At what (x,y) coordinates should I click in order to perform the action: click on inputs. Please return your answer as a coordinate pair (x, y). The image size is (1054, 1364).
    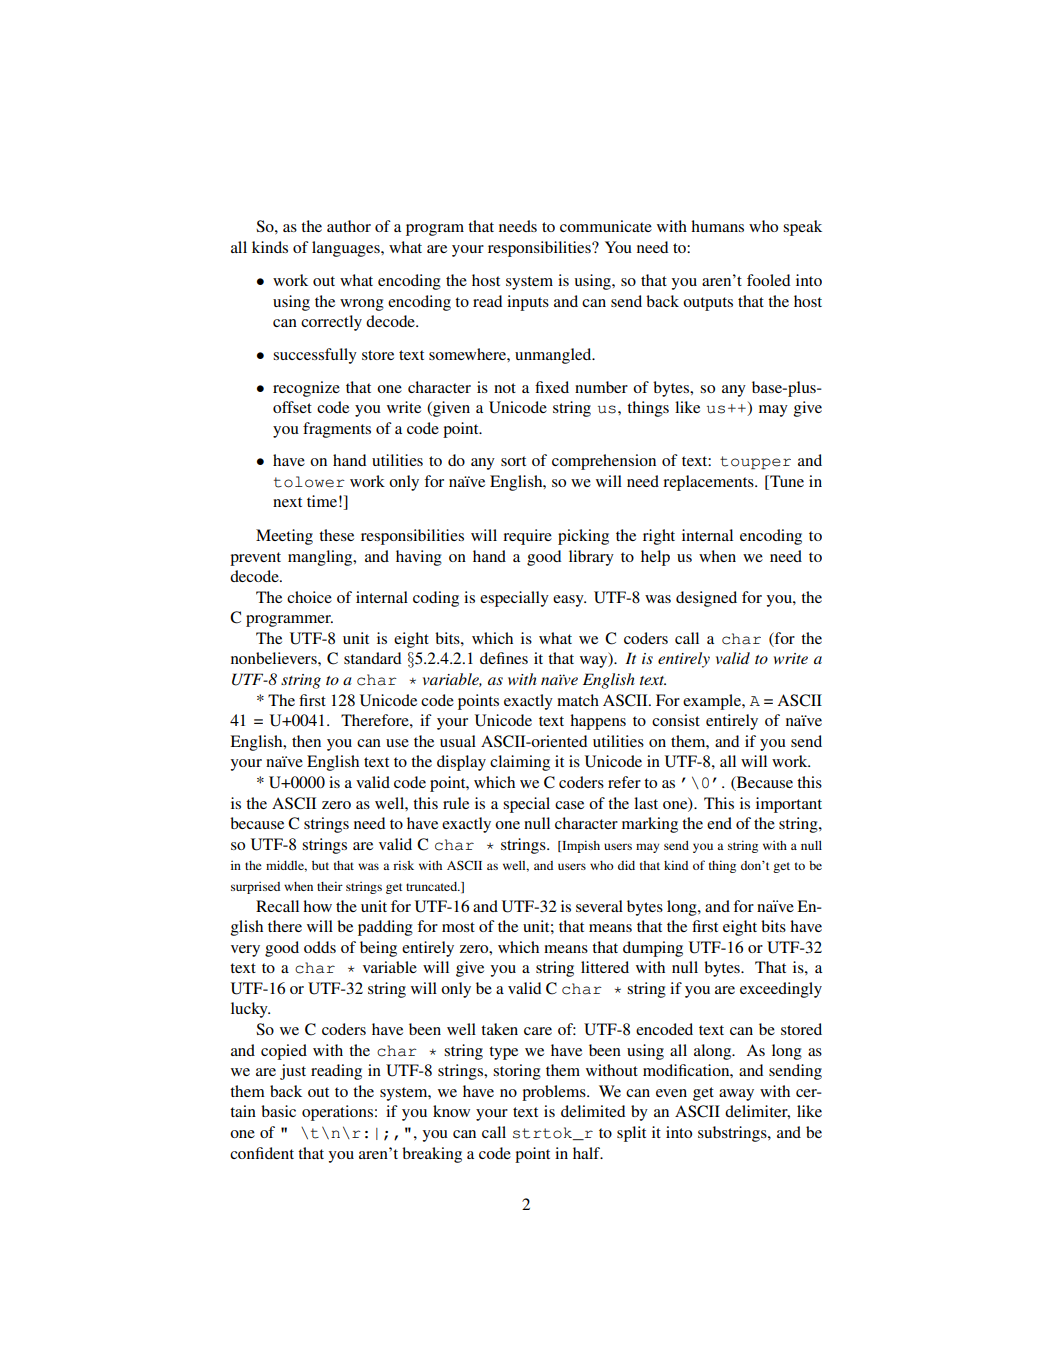
    Looking at the image, I should click on (528, 303).
